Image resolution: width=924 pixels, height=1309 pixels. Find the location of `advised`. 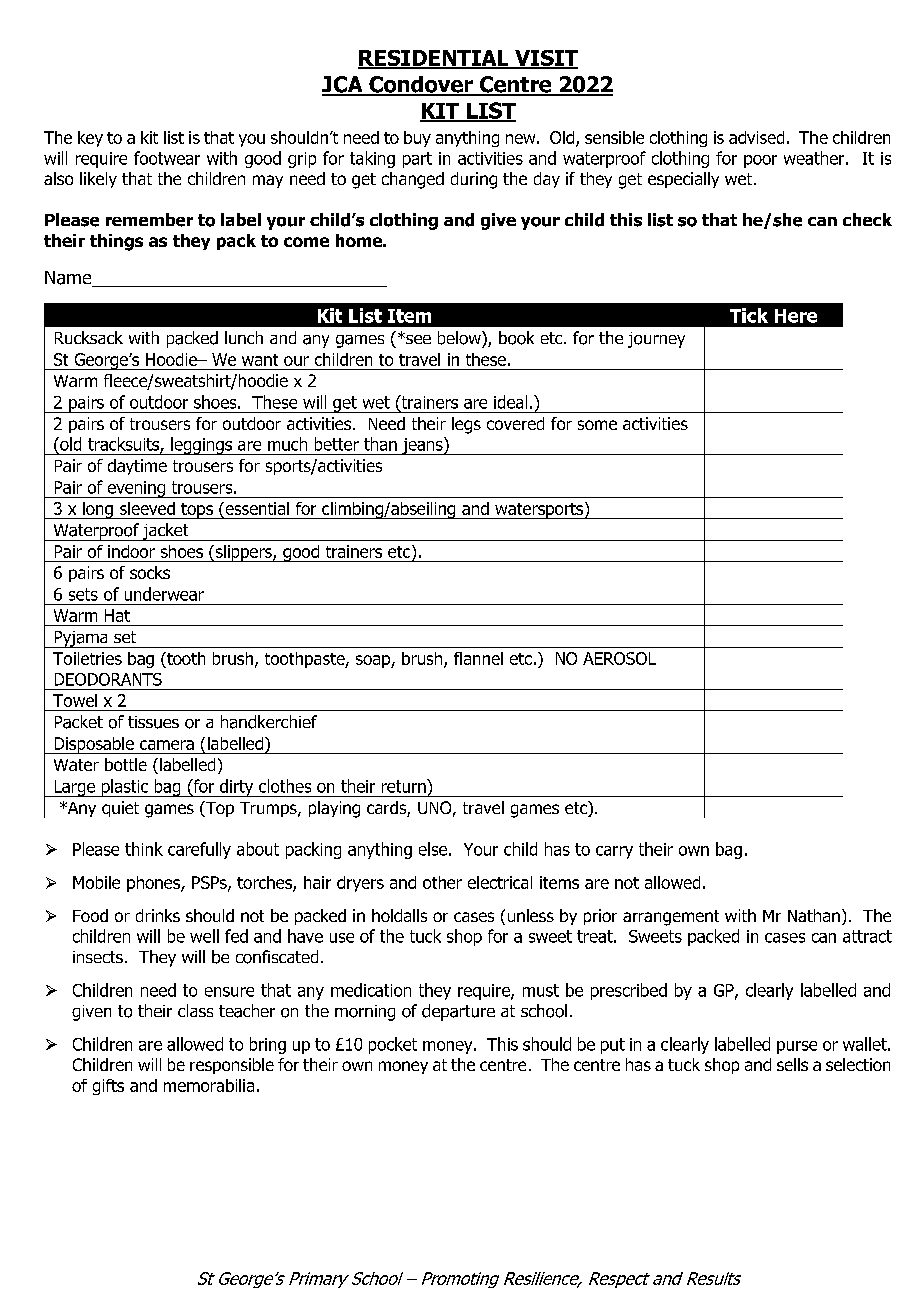

advised is located at coordinates (756, 137).
